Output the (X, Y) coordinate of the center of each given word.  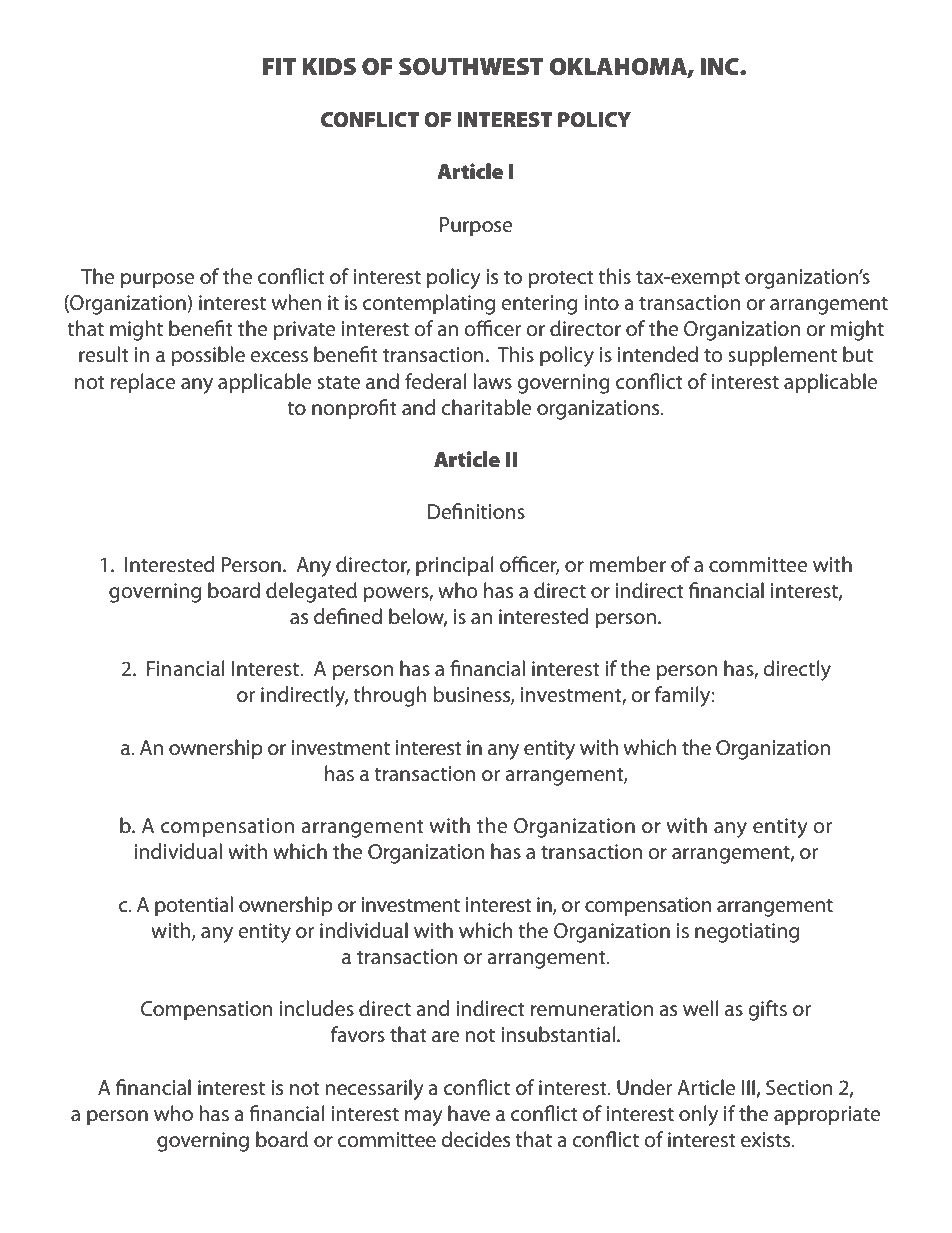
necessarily (374, 1089)
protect (561, 280)
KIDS (329, 67)
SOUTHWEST (471, 67)
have (469, 1113)
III (748, 1087)
